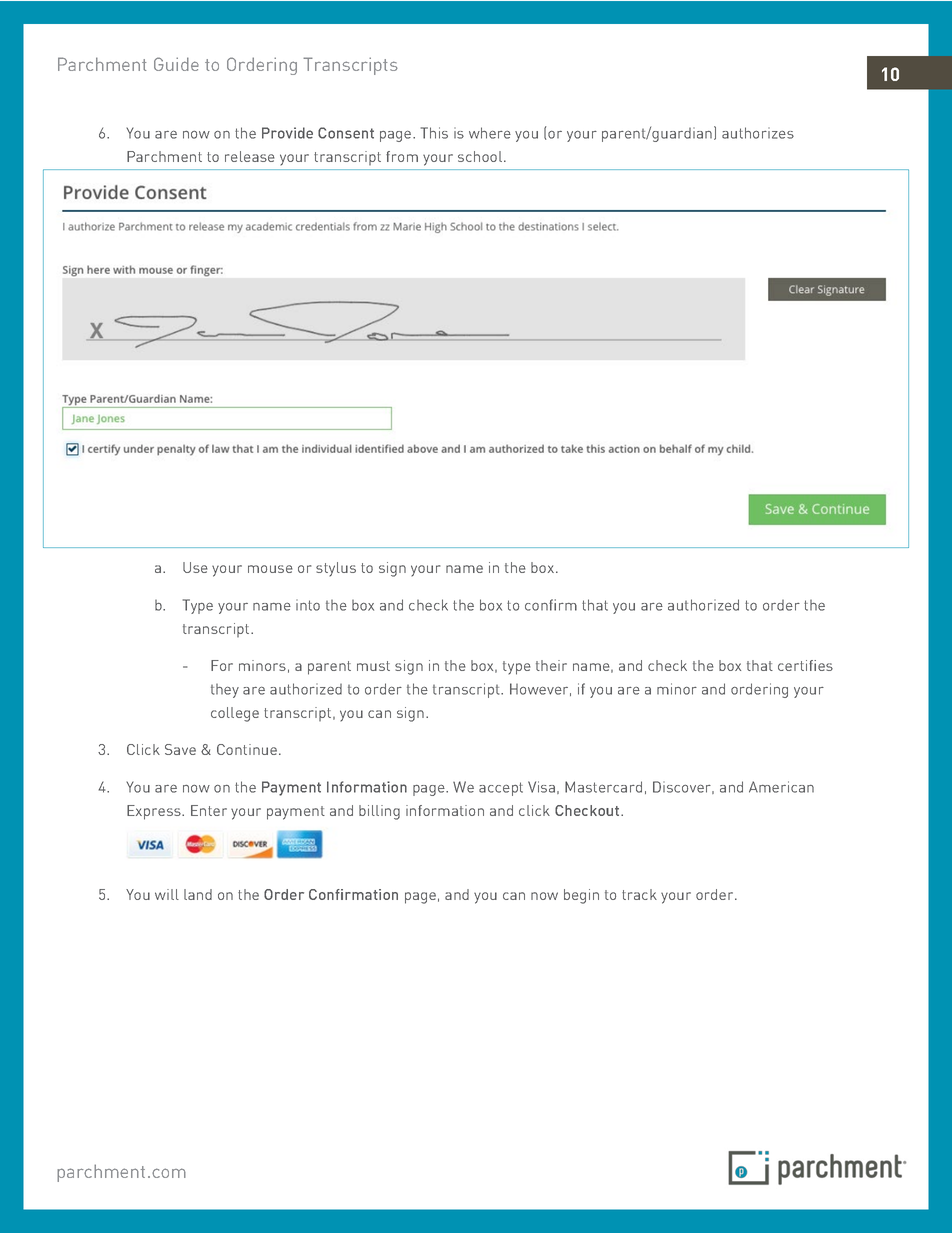  I want to click on land, so click(198, 894).
